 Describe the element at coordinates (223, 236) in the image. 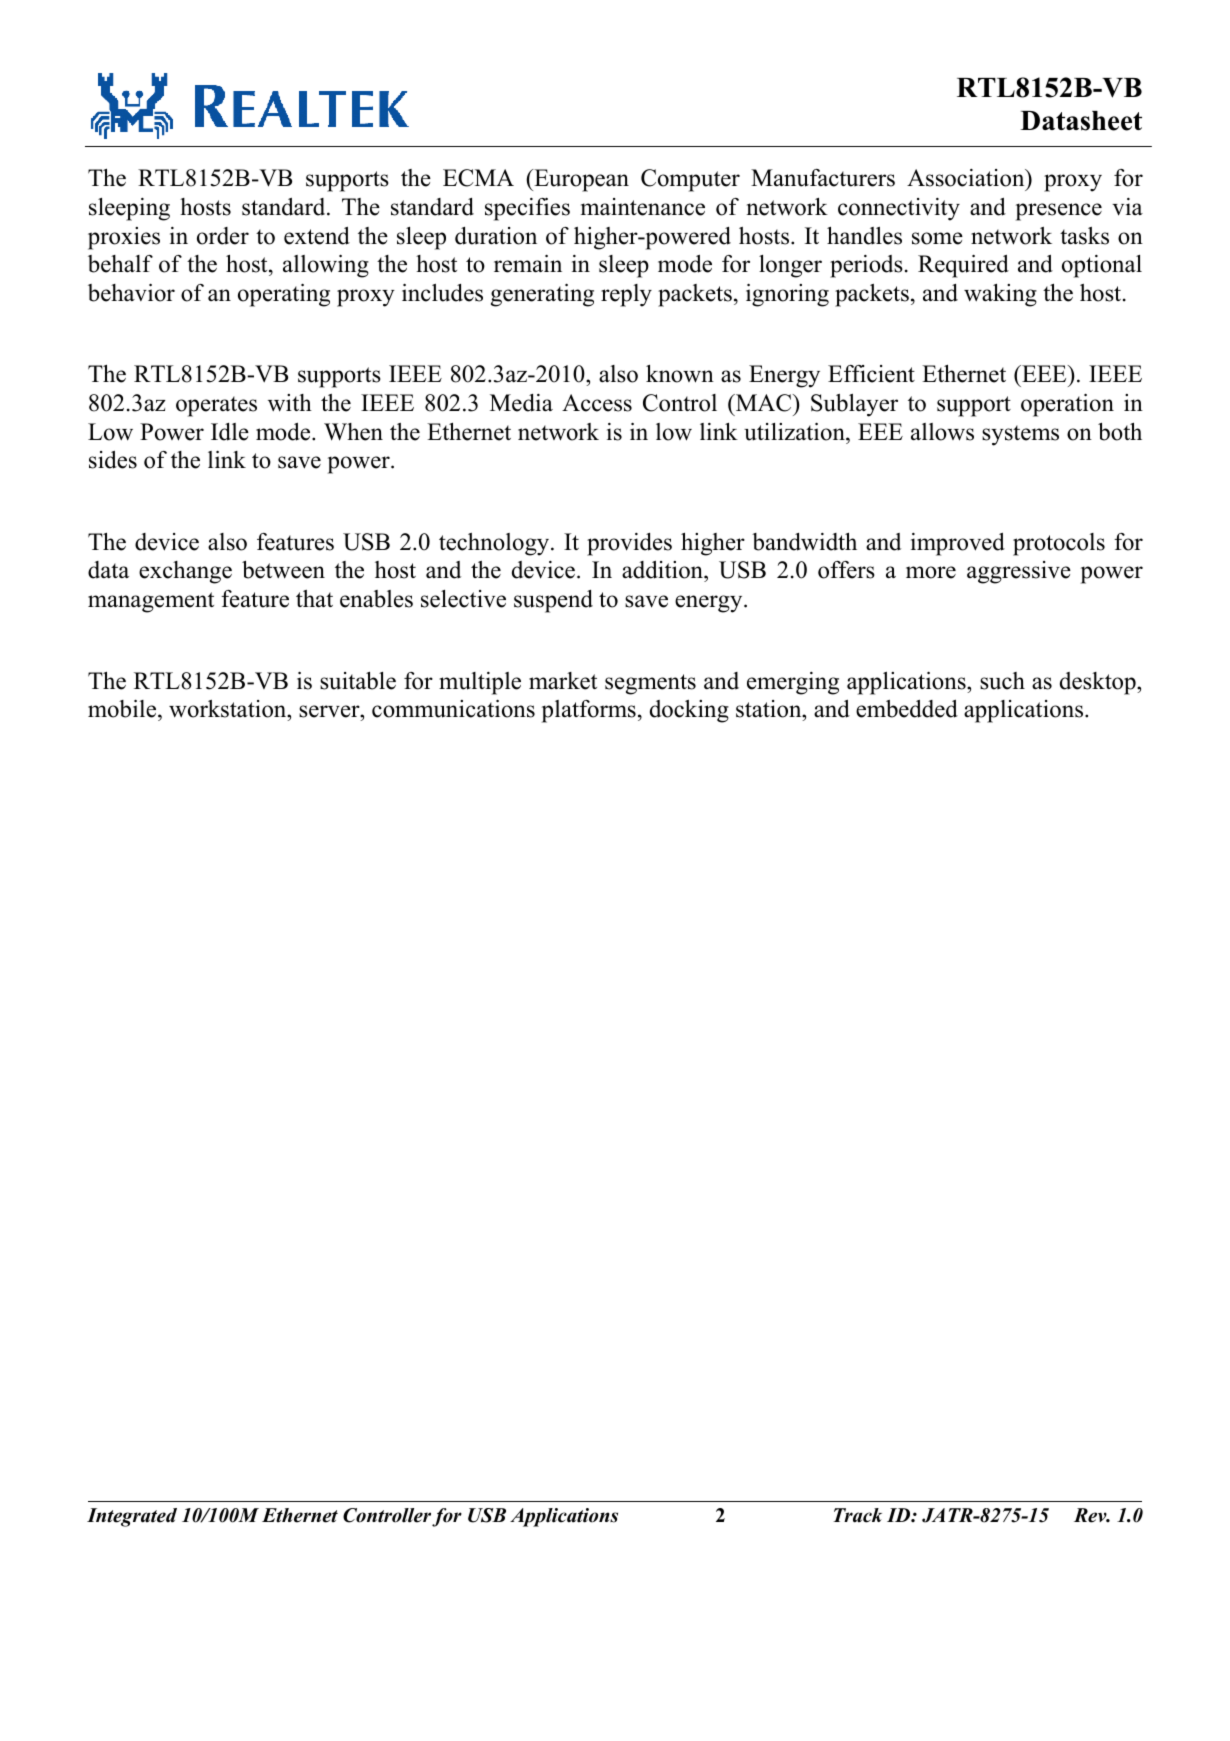

I see `order` at that location.
